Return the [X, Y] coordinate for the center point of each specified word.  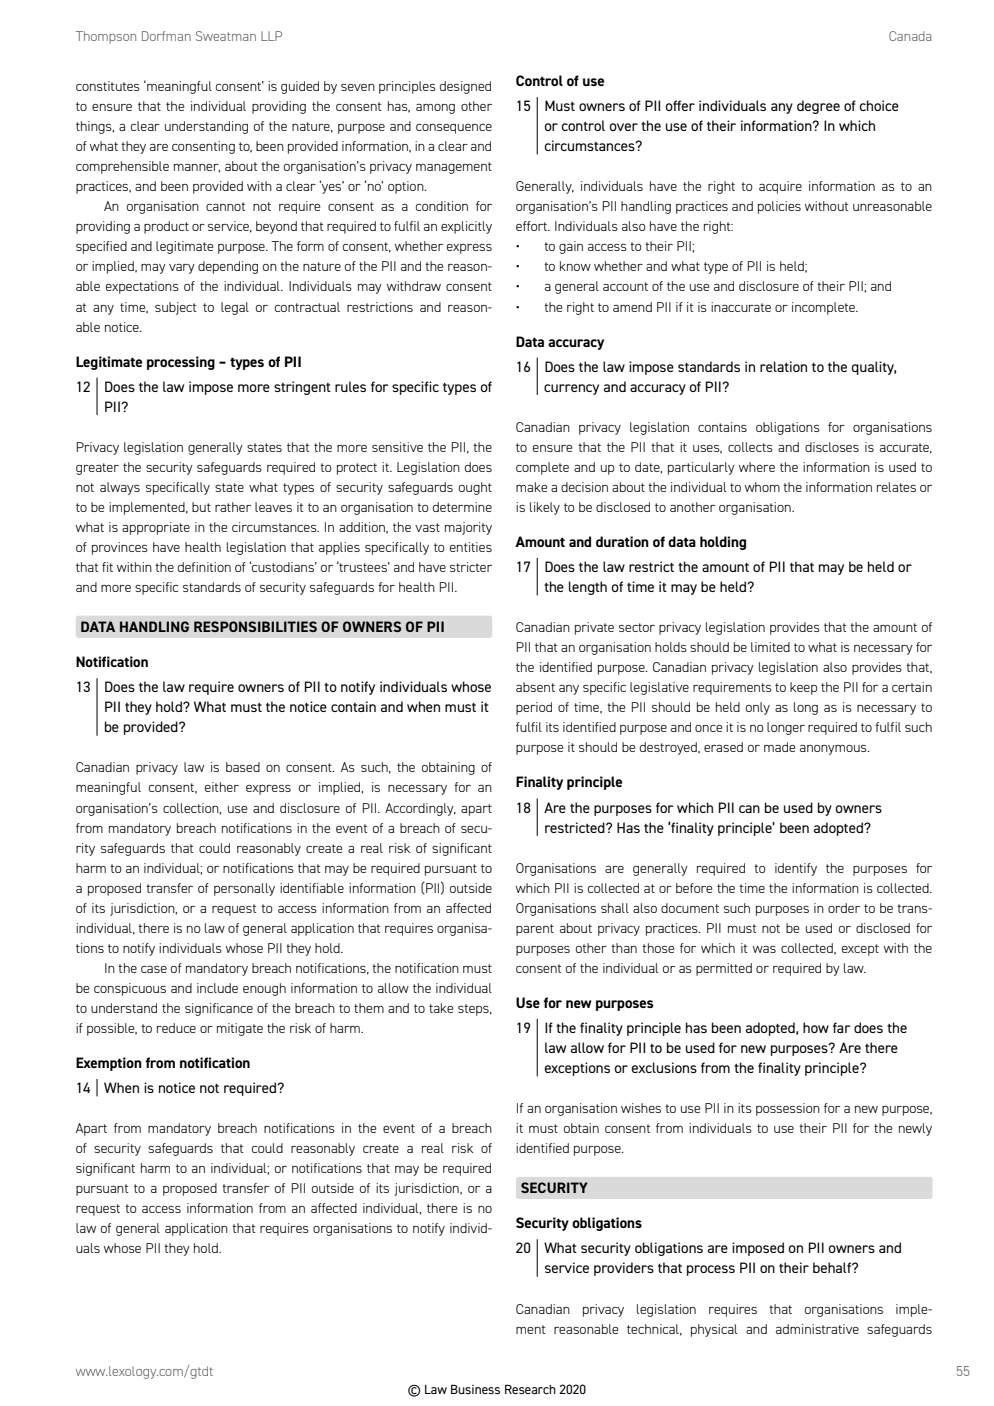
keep [803, 688]
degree [818, 107]
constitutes [108, 86]
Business [475, 1389]
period [534, 708]
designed [465, 87]
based [243, 767]
